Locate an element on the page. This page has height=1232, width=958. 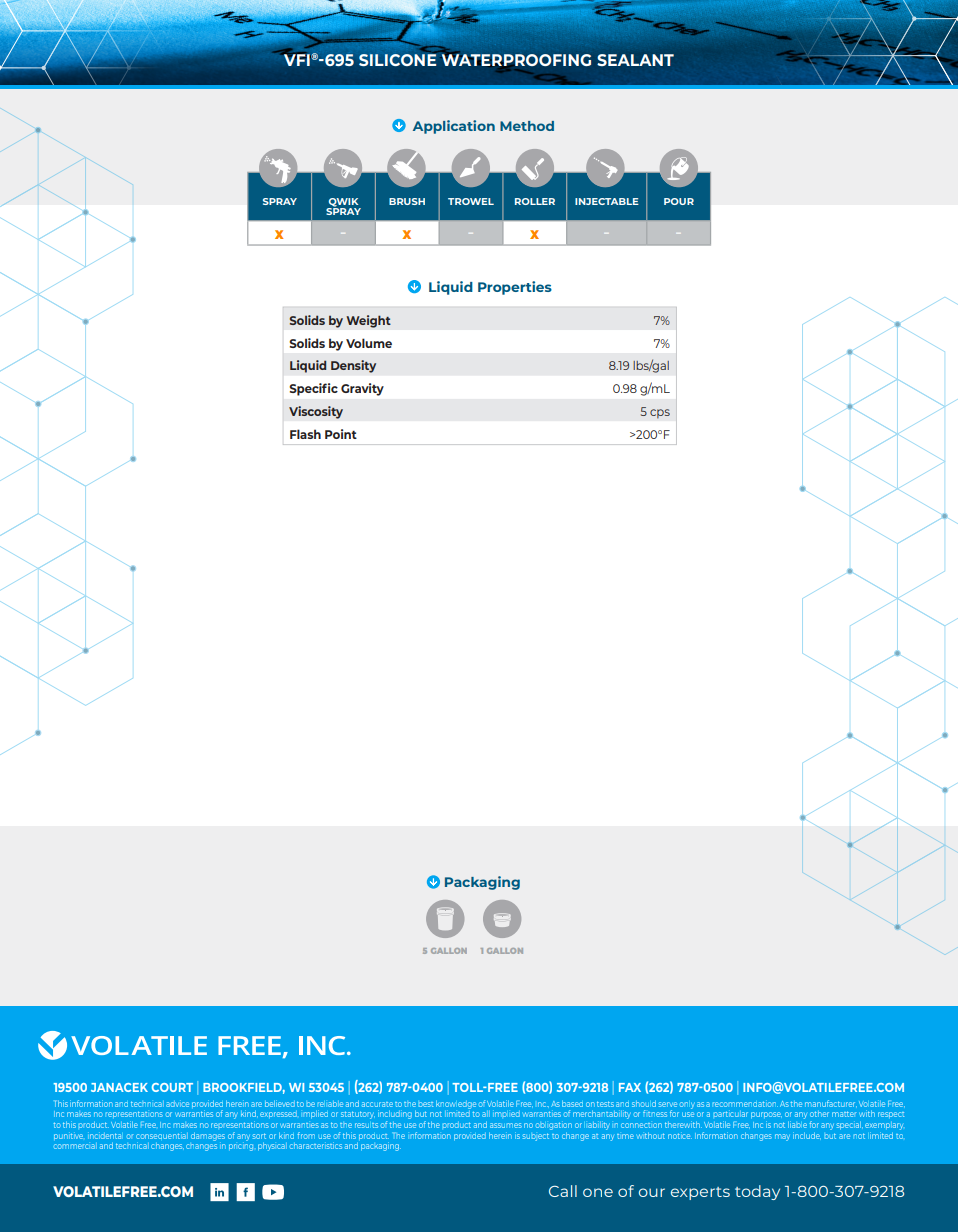
Gravity is located at coordinates (362, 389).
